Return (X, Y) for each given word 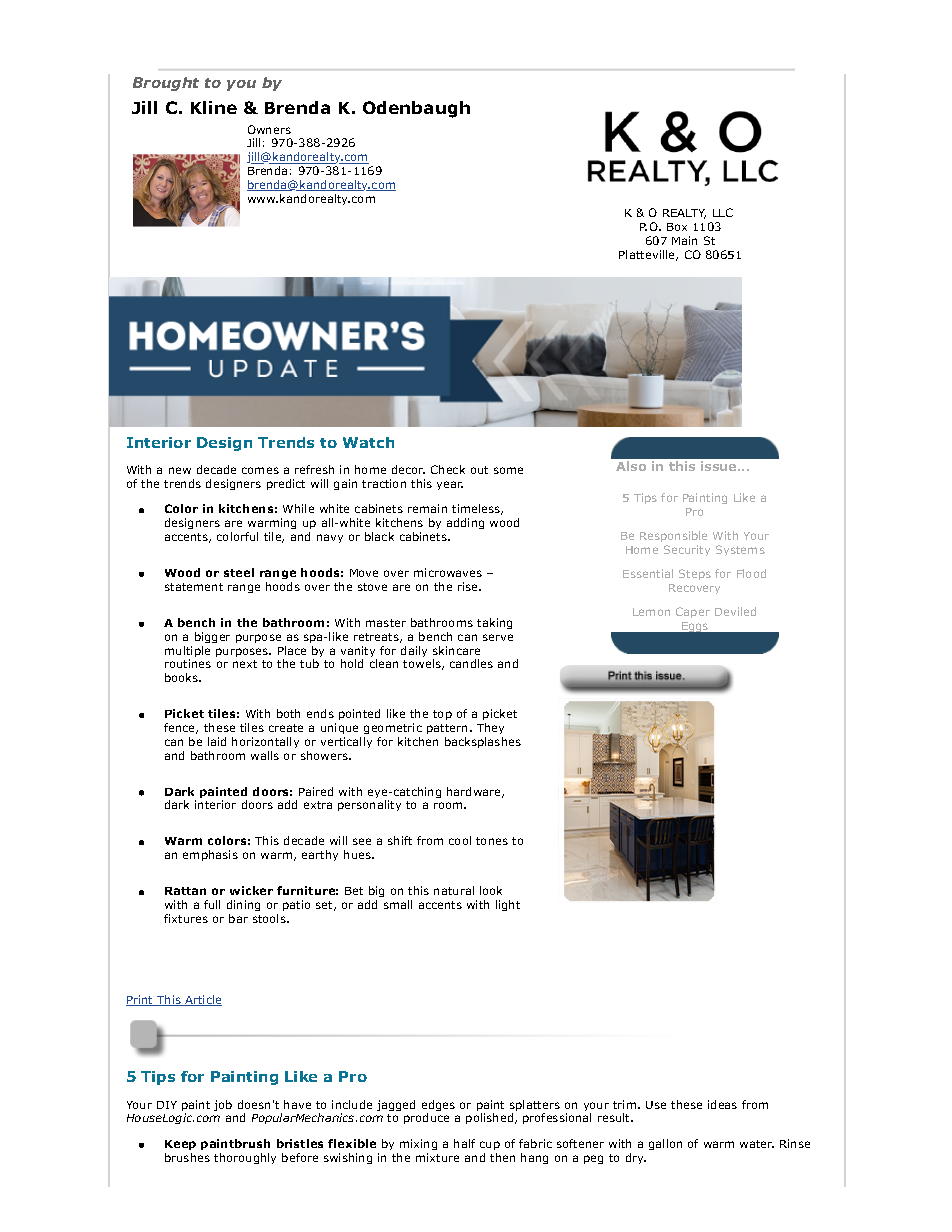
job (223, 1105)
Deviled (735, 611)
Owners (269, 129)
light (508, 905)
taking (494, 623)
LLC (723, 212)
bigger (212, 637)
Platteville (648, 255)
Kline (214, 107)
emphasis (210, 855)
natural (454, 890)
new (180, 470)
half (464, 1143)
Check (448, 469)
